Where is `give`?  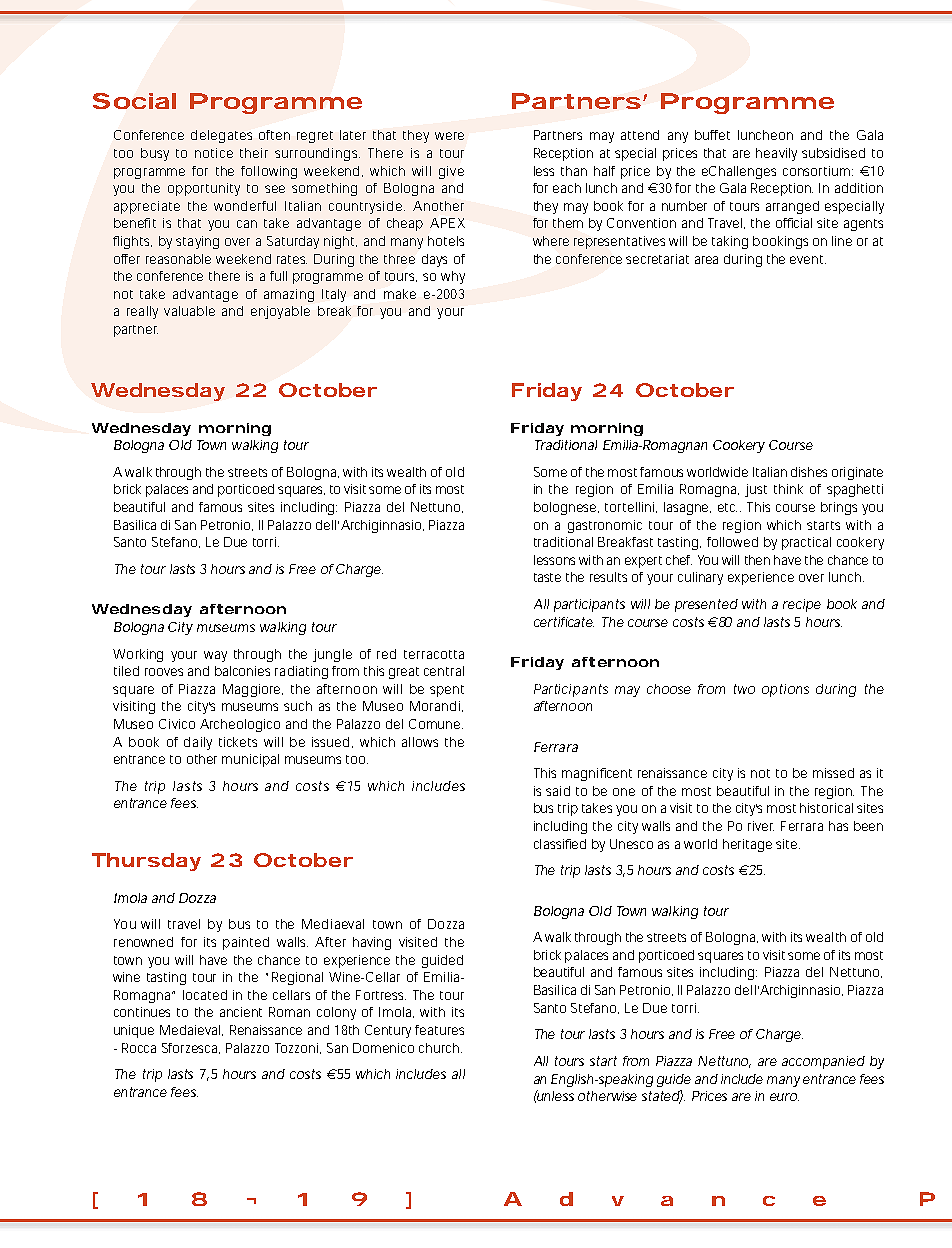 give is located at coordinates (451, 172).
